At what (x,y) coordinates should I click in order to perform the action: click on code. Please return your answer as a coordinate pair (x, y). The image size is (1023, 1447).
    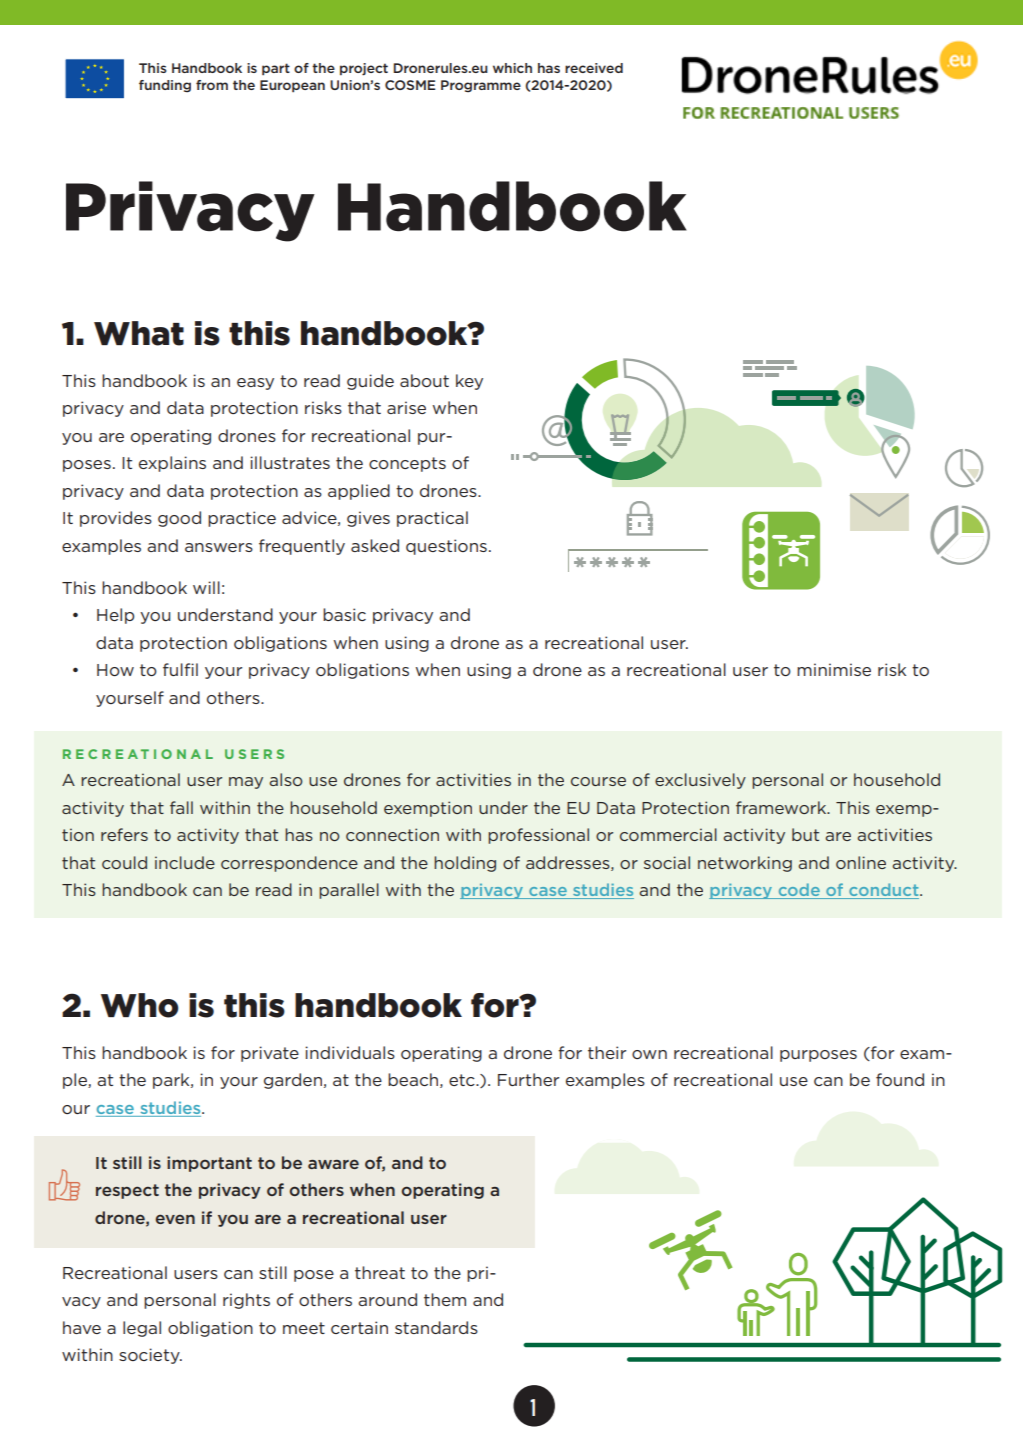
    Looking at the image, I should click on (799, 891).
